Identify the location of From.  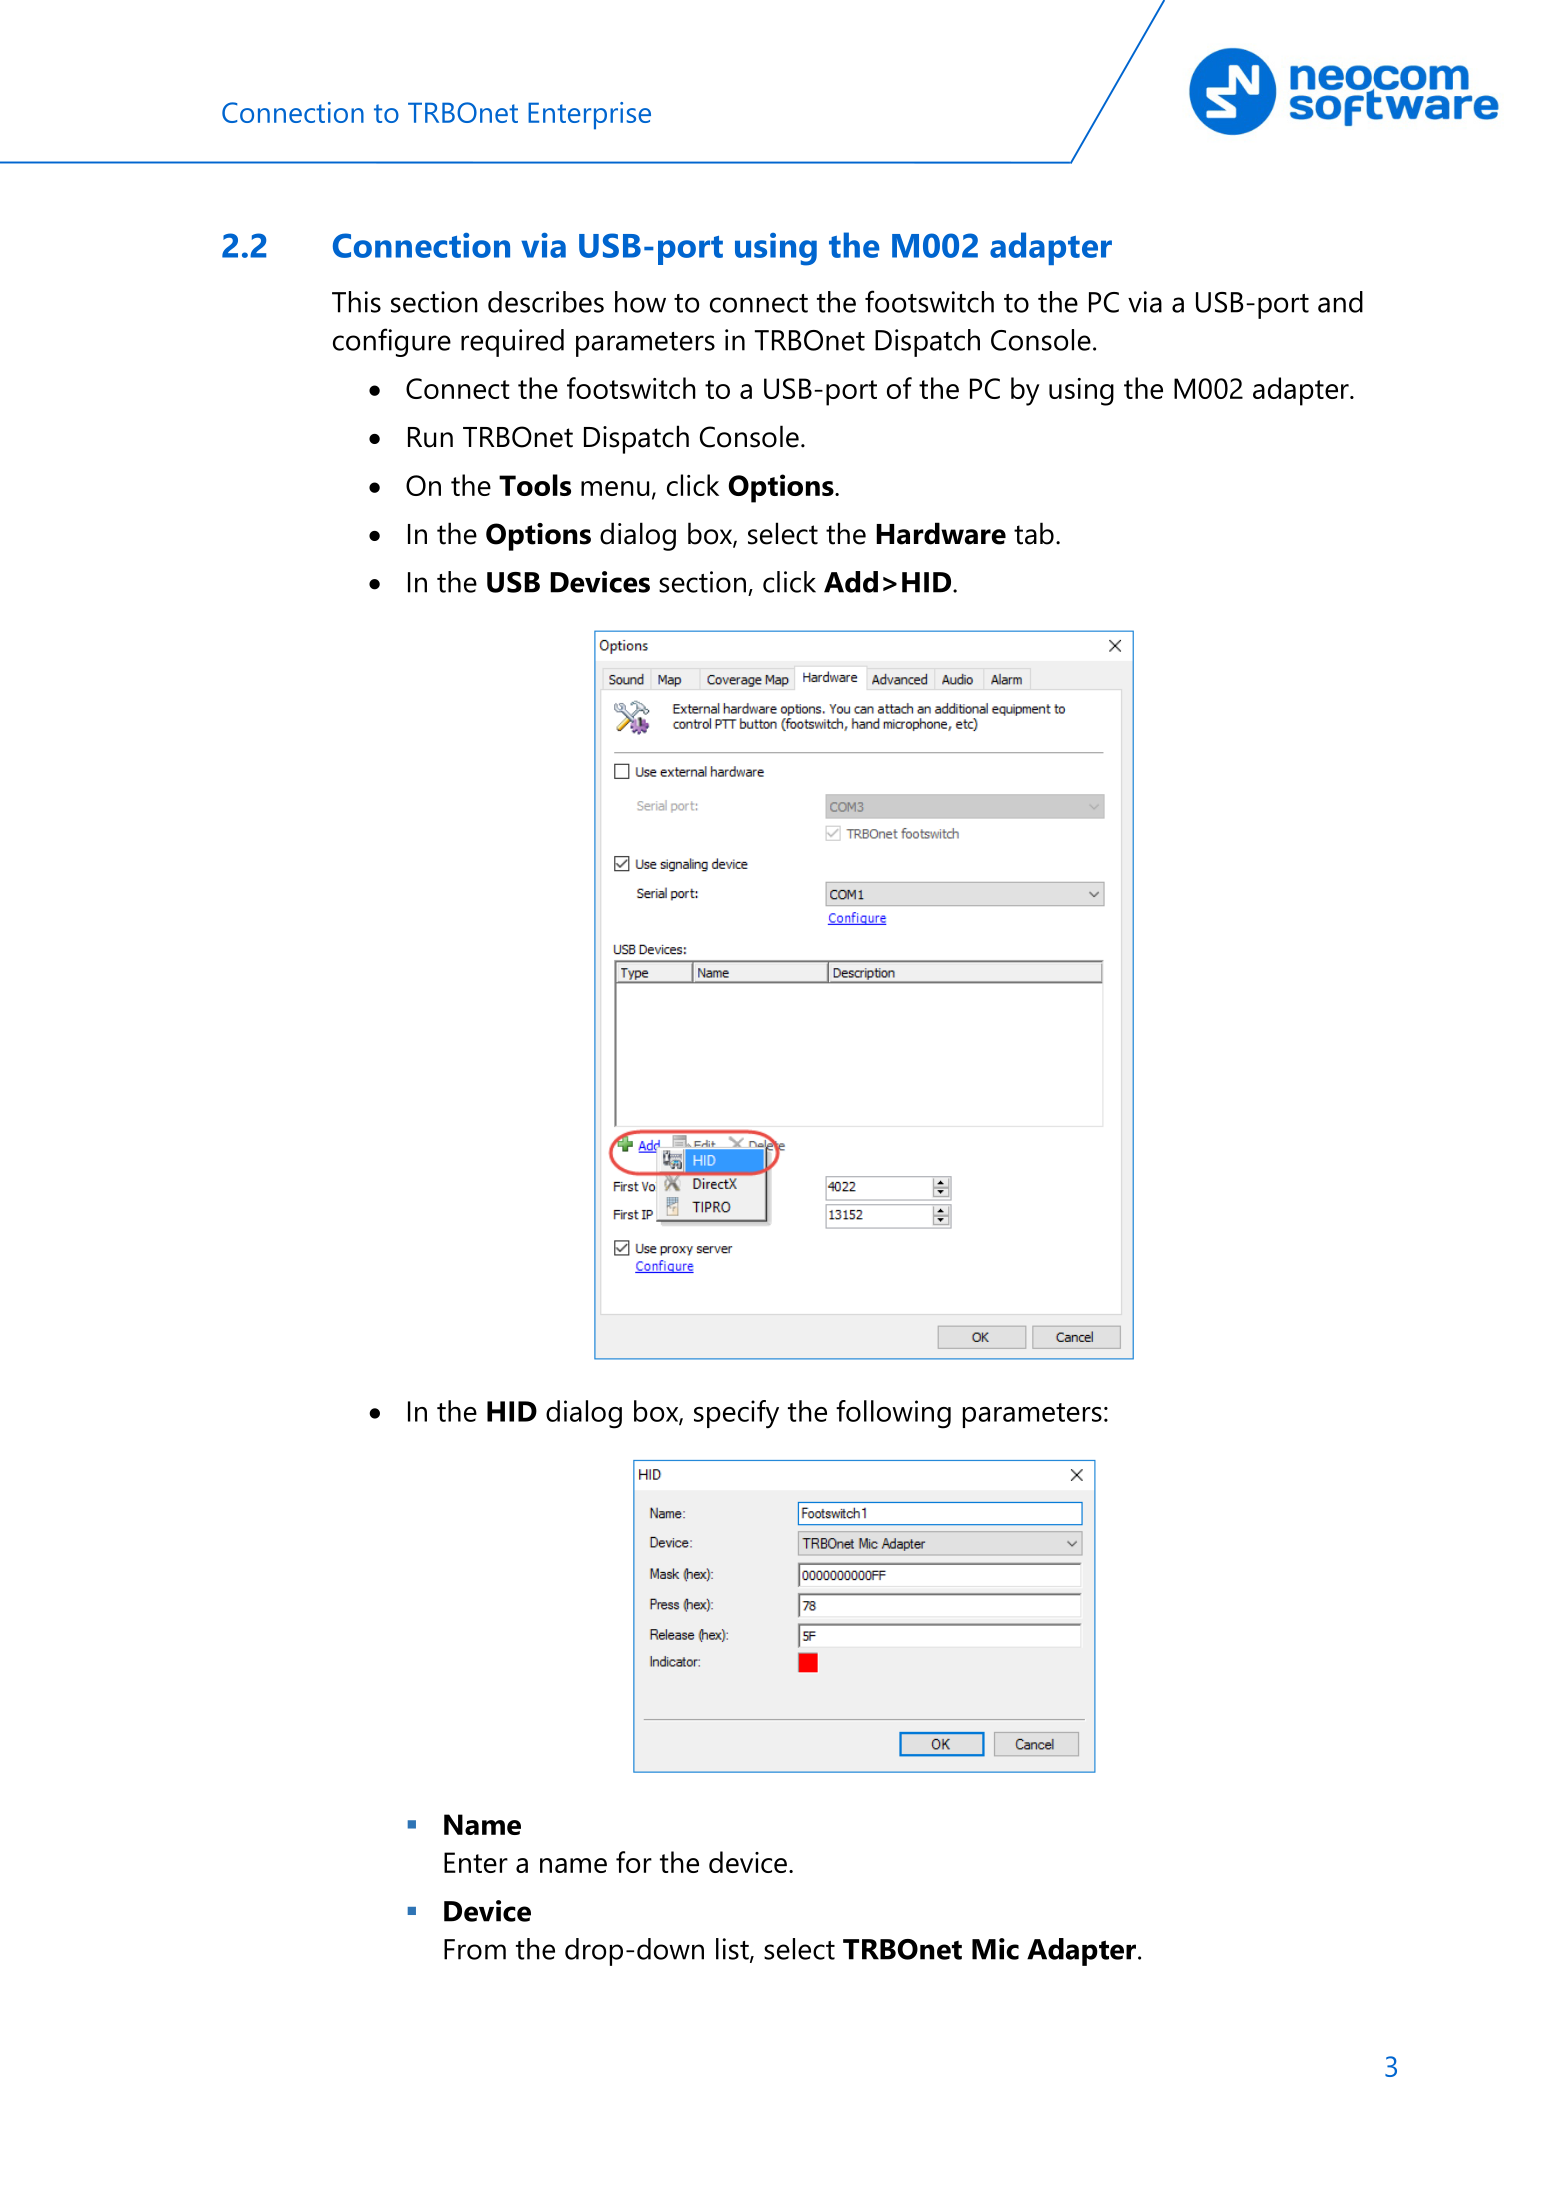
(475, 1949).
